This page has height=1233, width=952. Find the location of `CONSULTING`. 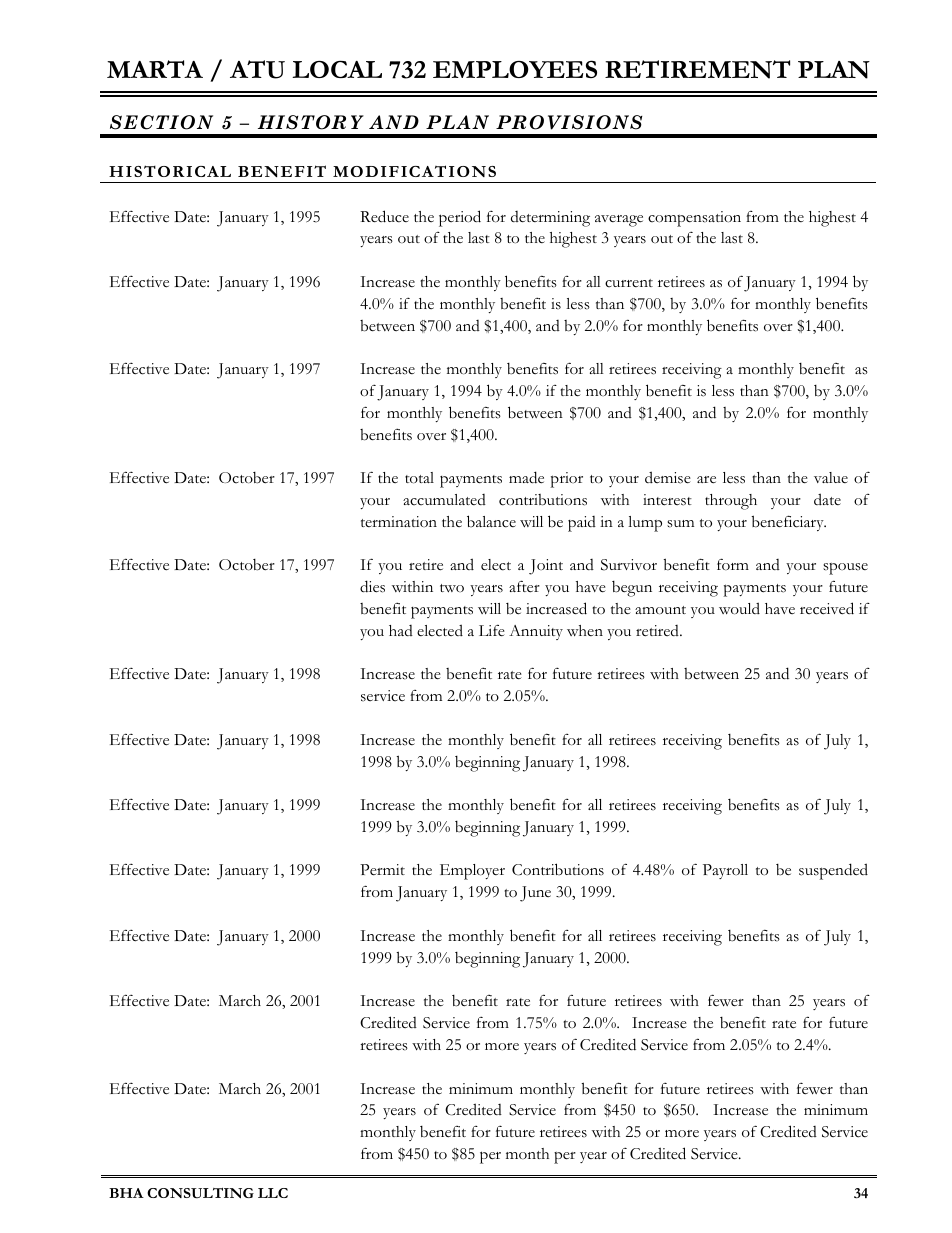

CONSULTING is located at coordinates (200, 1193).
